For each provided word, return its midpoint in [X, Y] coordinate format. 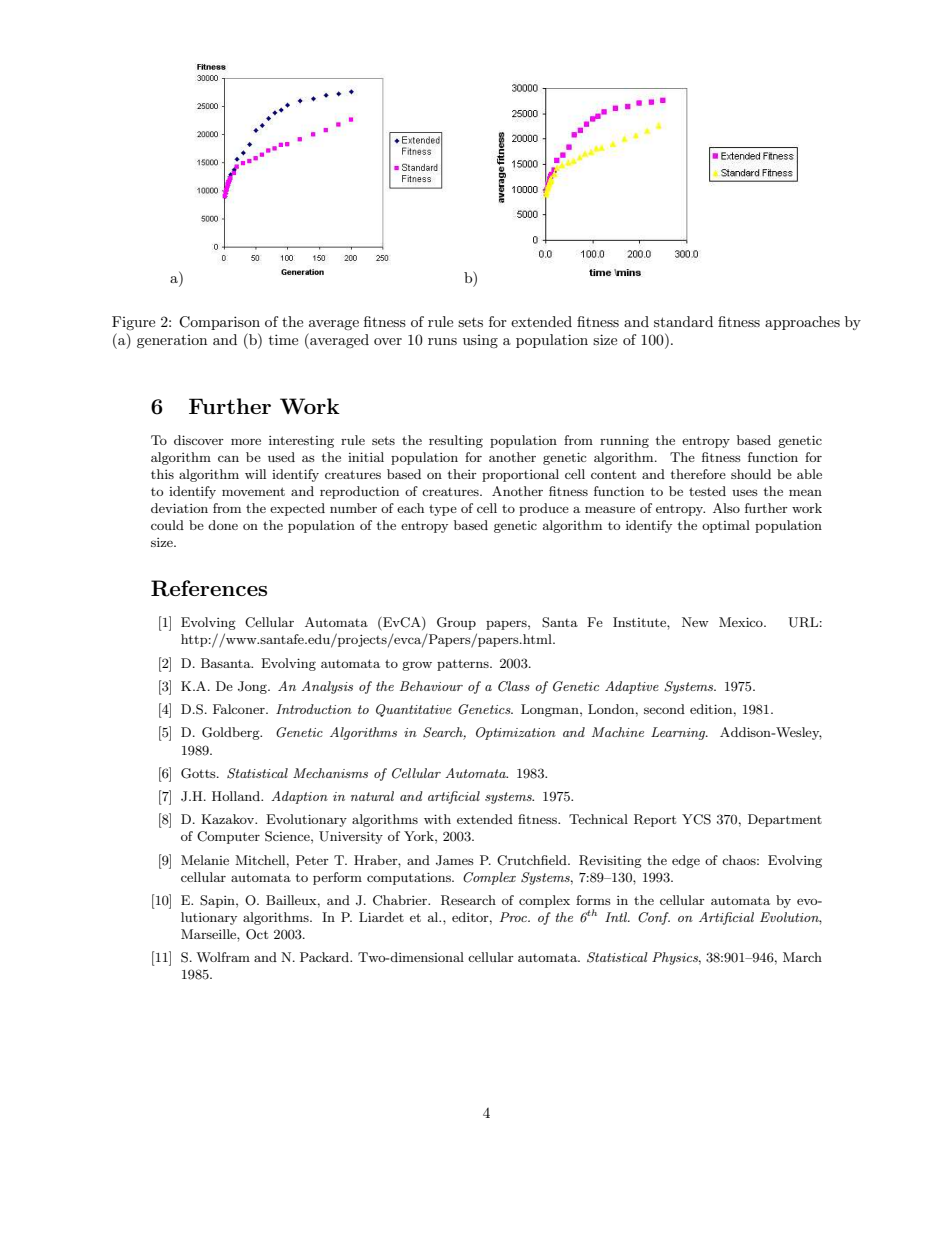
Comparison [219, 323]
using [480, 341]
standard [683, 321]
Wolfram [223, 957]
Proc [514, 917]
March [802, 957]
